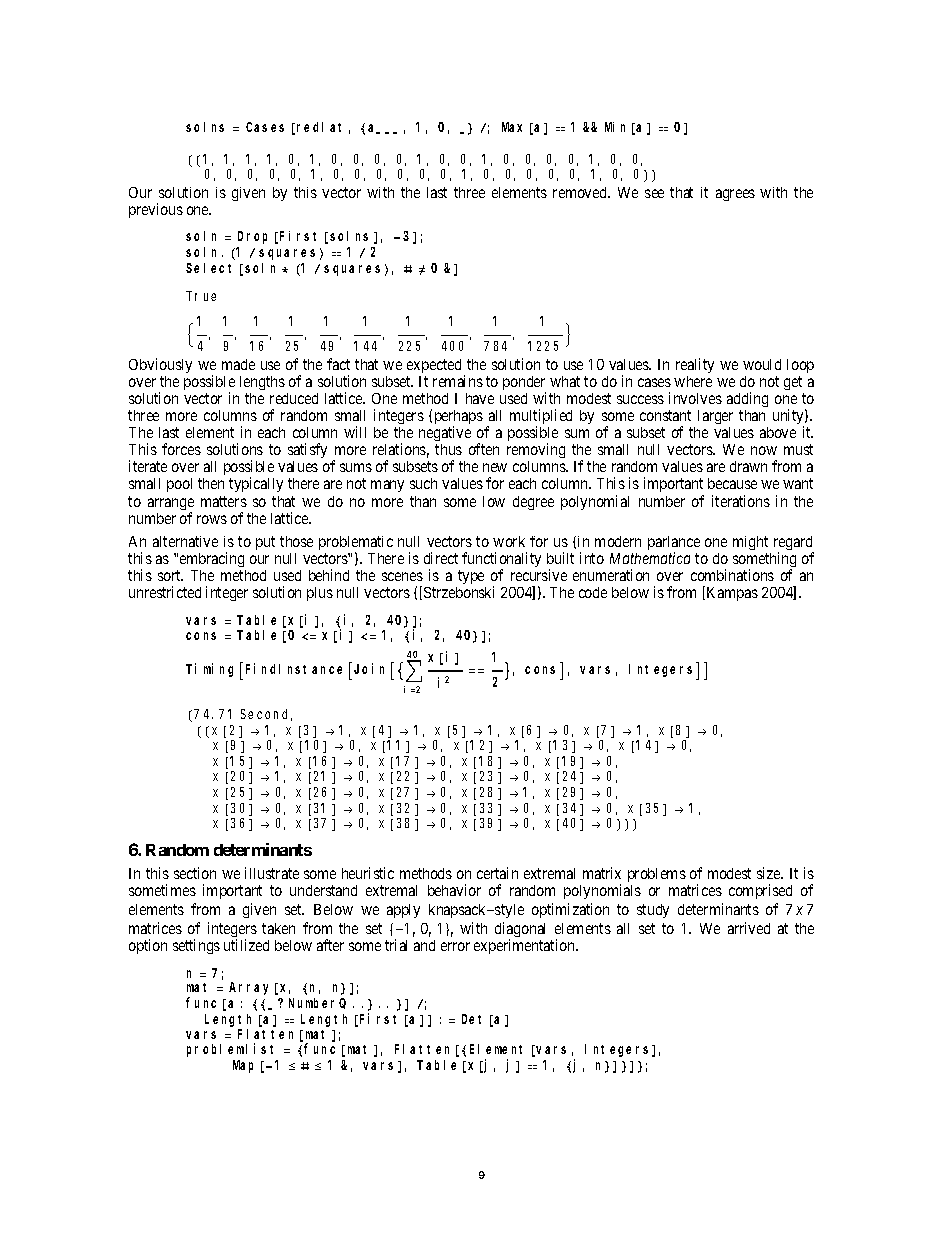  I want to click on put, so click(265, 543).
